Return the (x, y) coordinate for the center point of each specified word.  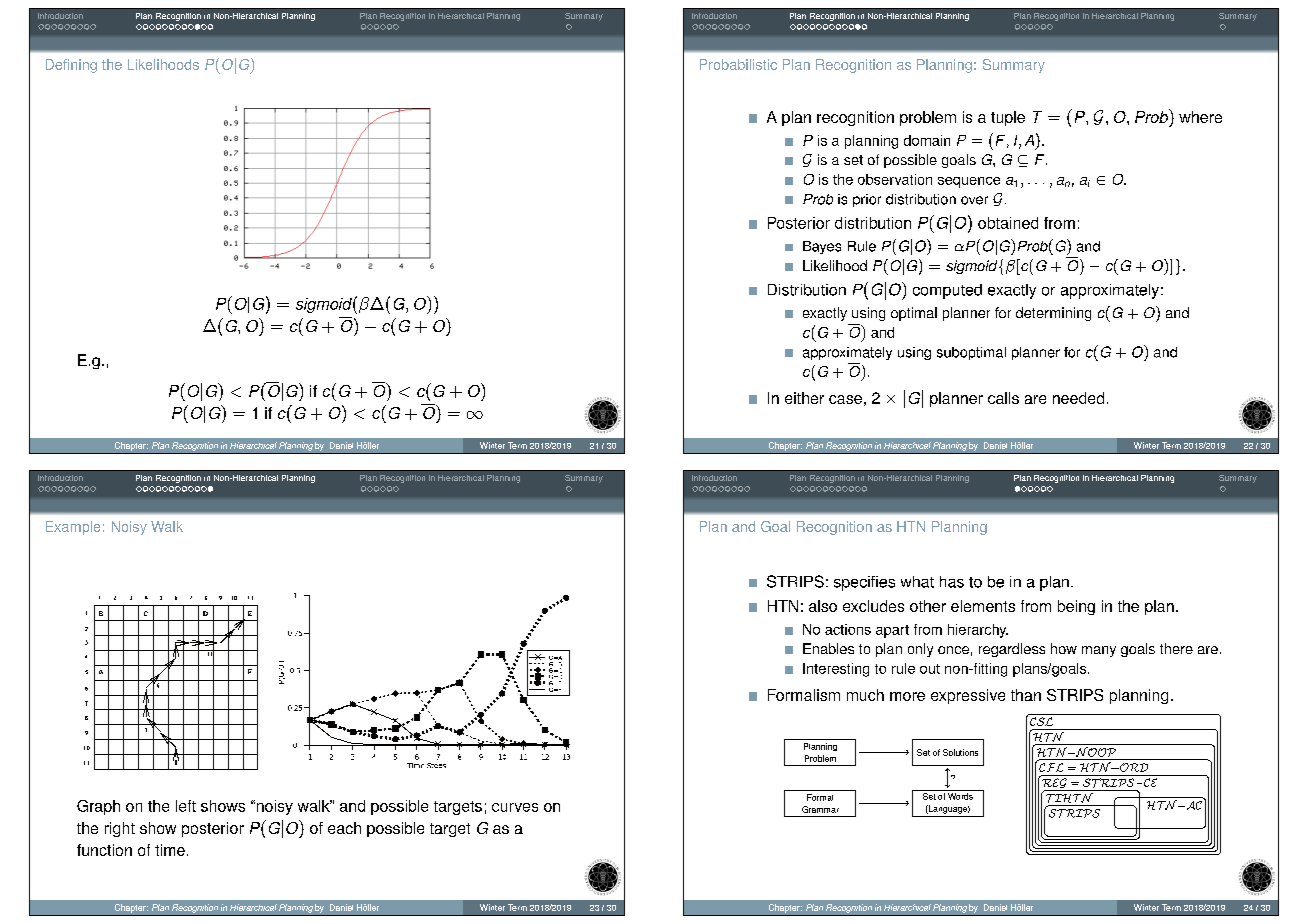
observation (895, 179)
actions (848, 629)
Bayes (822, 247)
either (804, 398)
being (1076, 607)
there (1176, 648)
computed (947, 291)
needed (1078, 398)
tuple (1008, 118)
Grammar (820, 809)
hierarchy (978, 631)
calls (1003, 398)
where (1200, 117)
